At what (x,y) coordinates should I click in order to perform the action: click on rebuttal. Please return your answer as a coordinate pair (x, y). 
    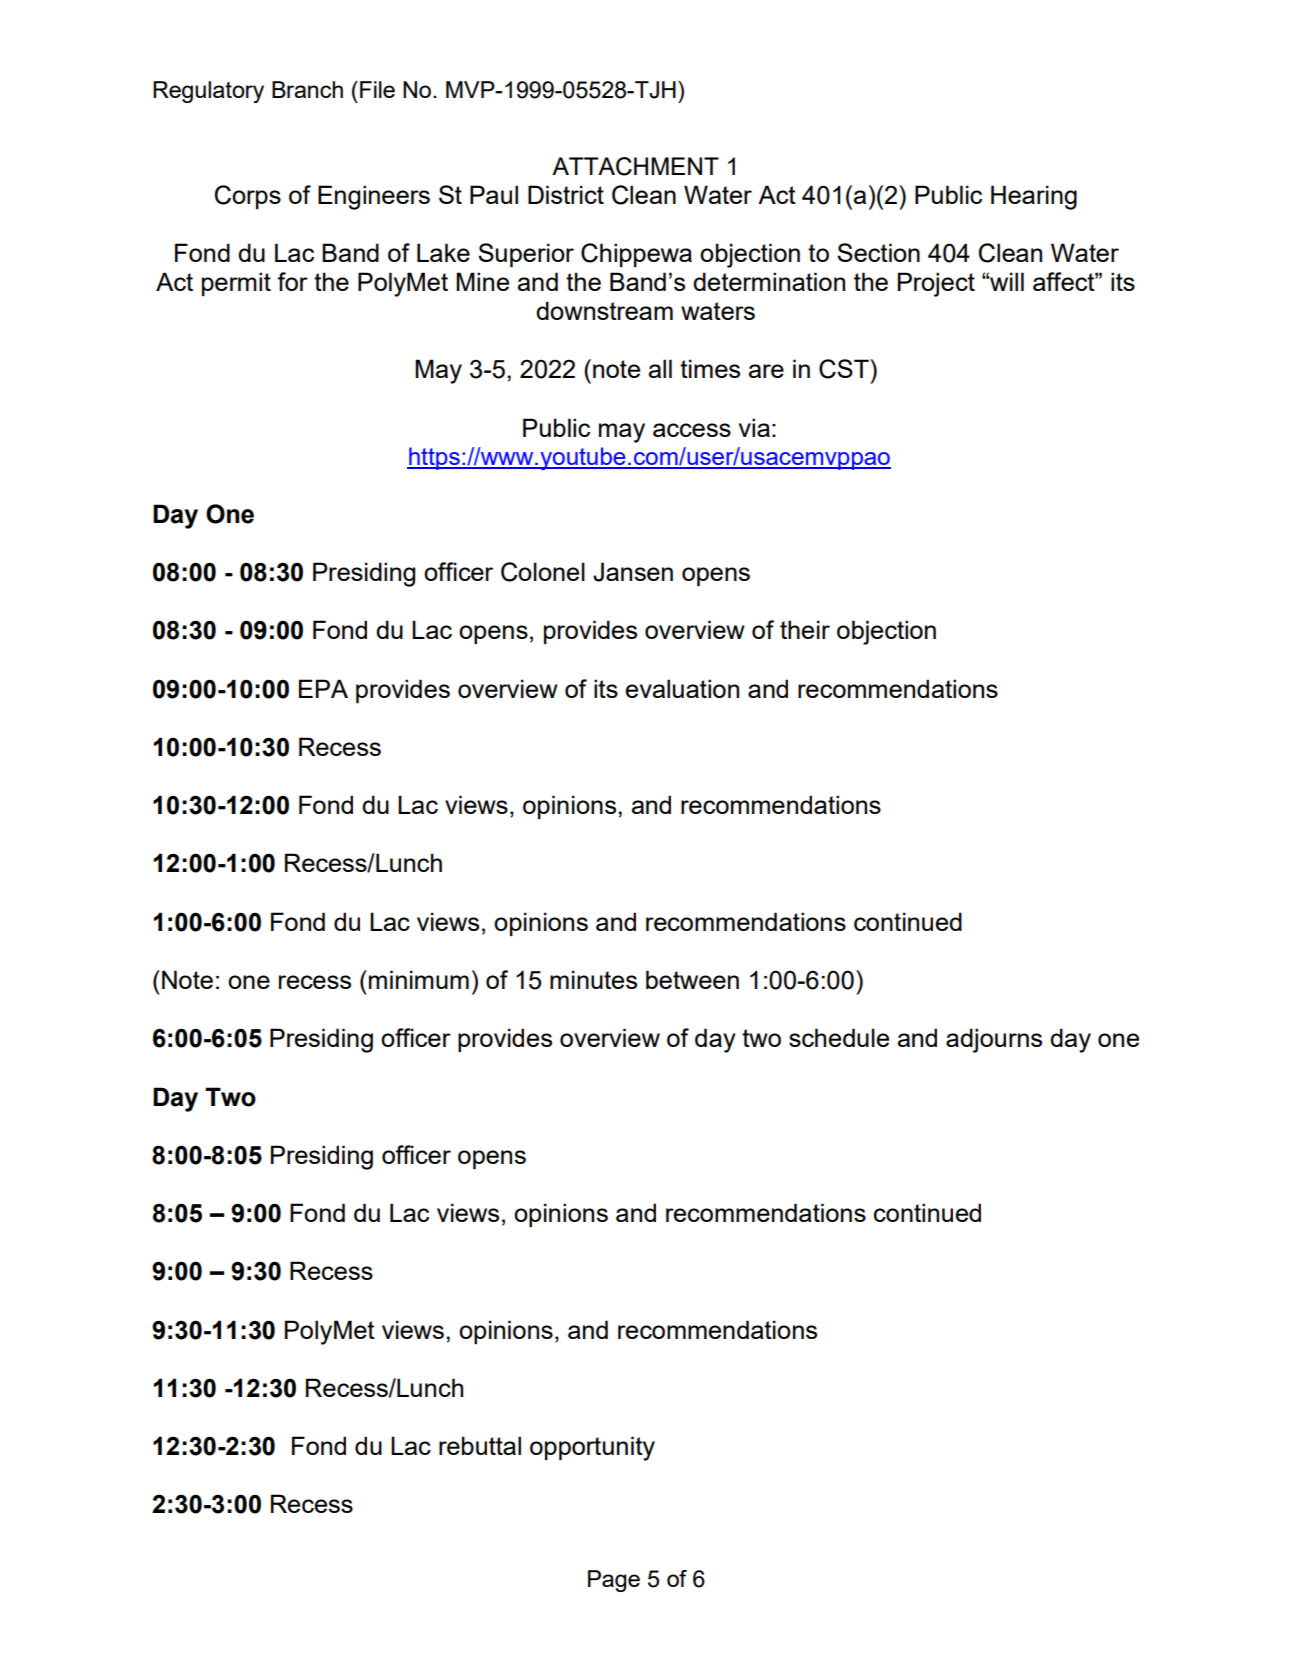
    Looking at the image, I should click on (480, 1445).
